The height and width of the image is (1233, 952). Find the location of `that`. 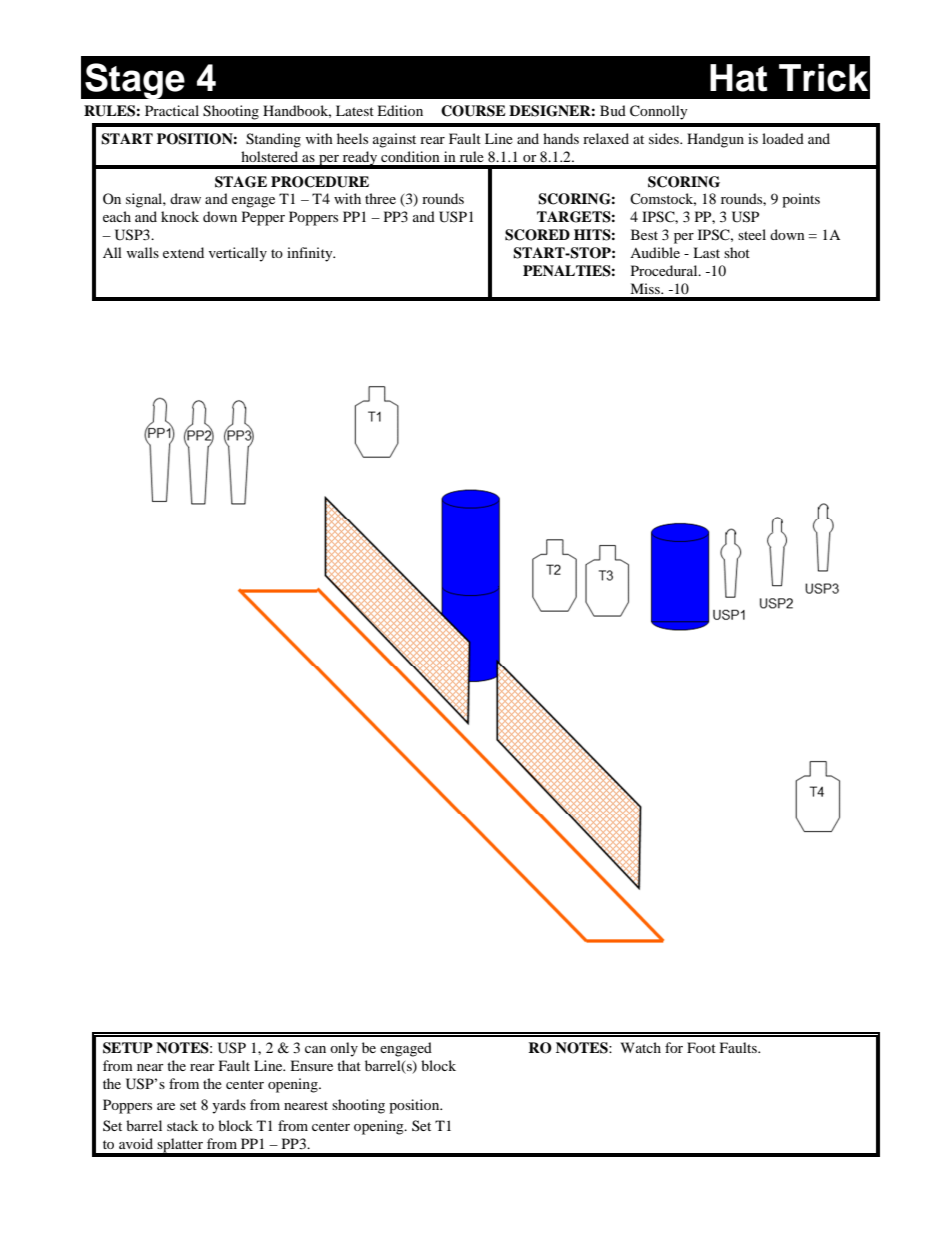

that is located at coordinates (349, 1065).
